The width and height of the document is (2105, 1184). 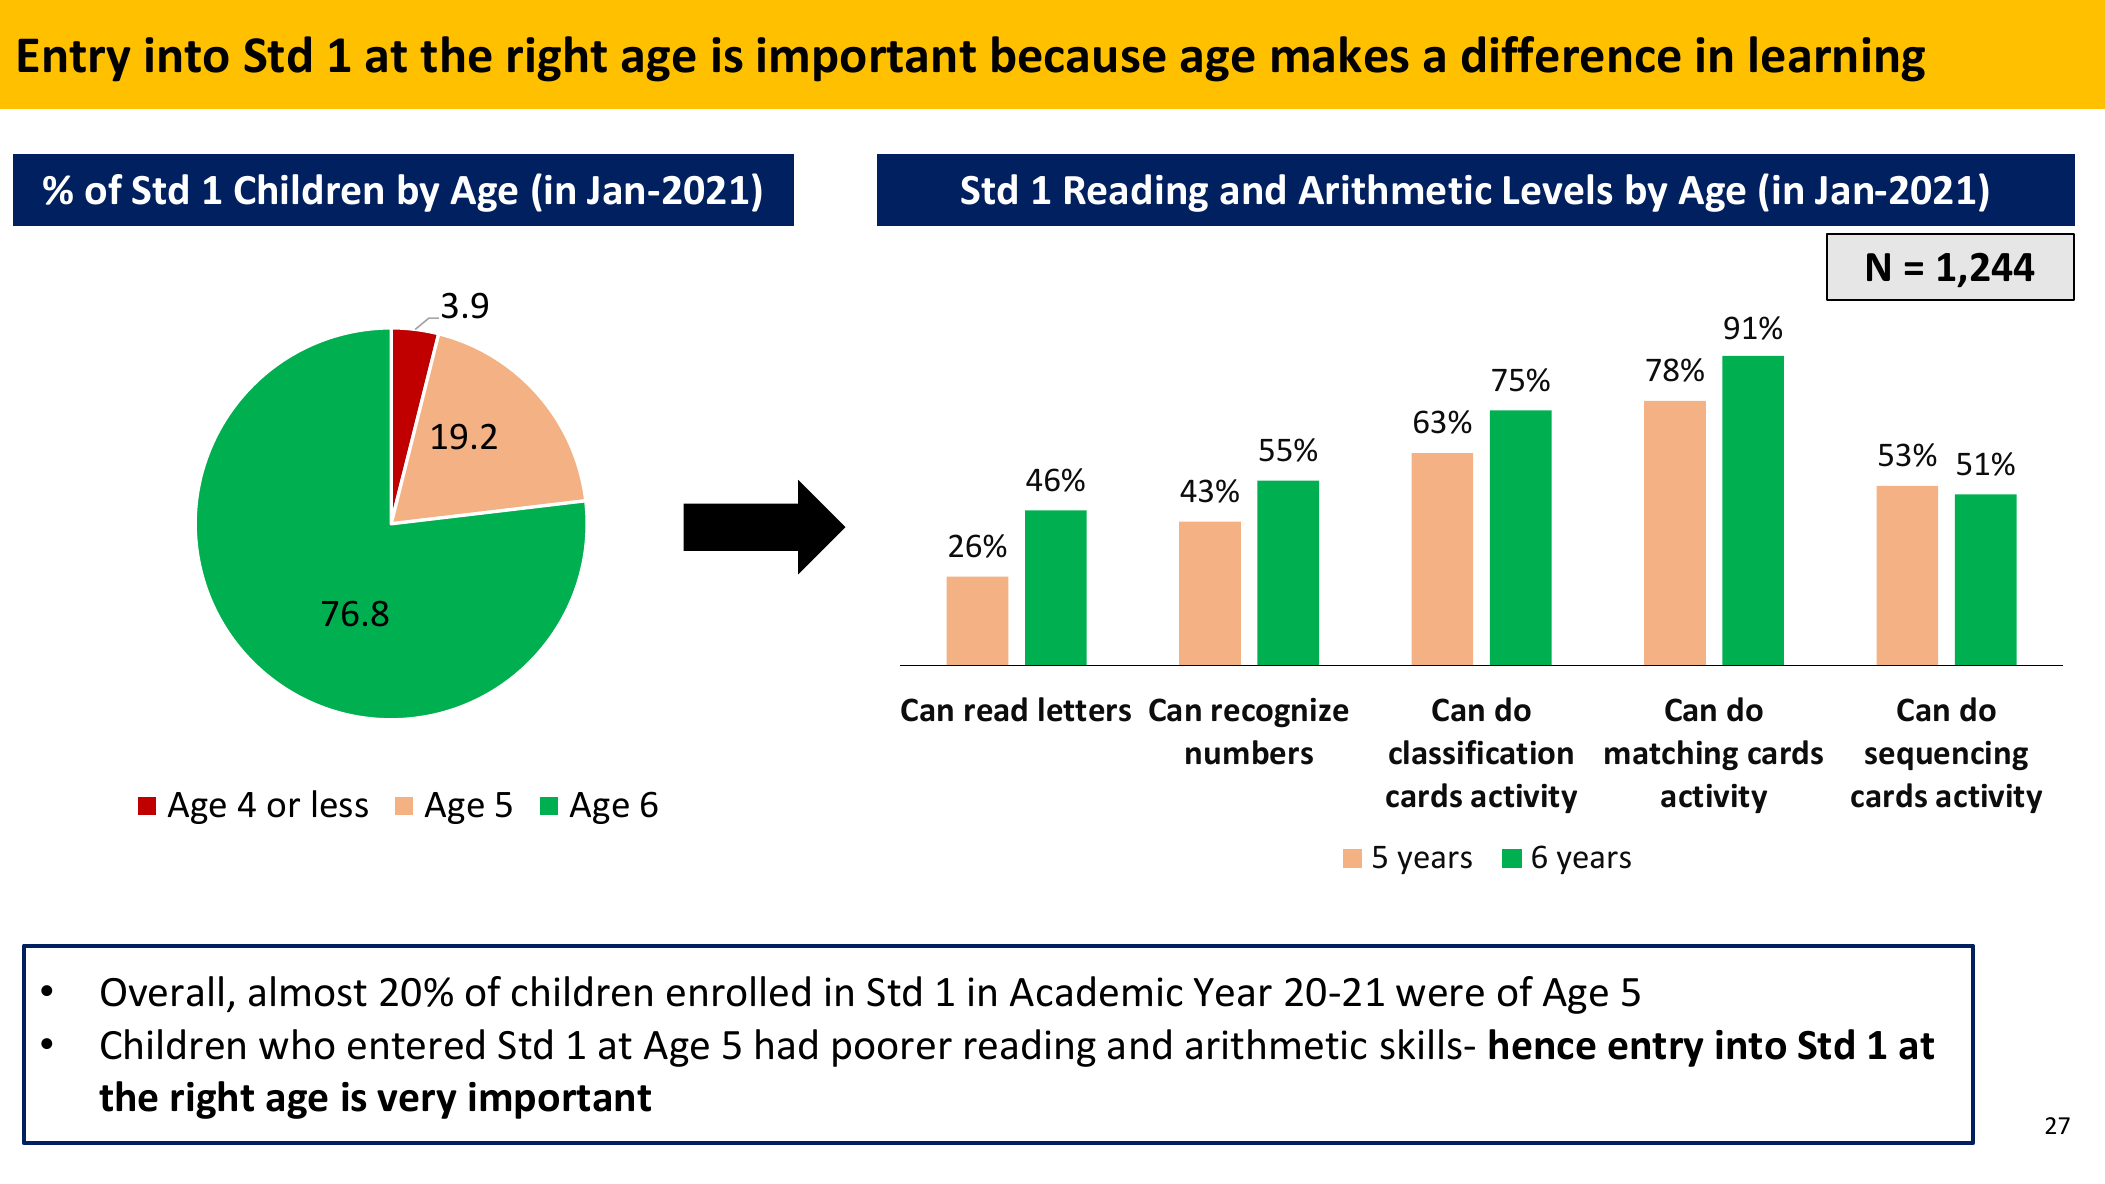 What do you see at coordinates (1558, 189) in the document?
I see `Levels` at bounding box center [1558, 189].
